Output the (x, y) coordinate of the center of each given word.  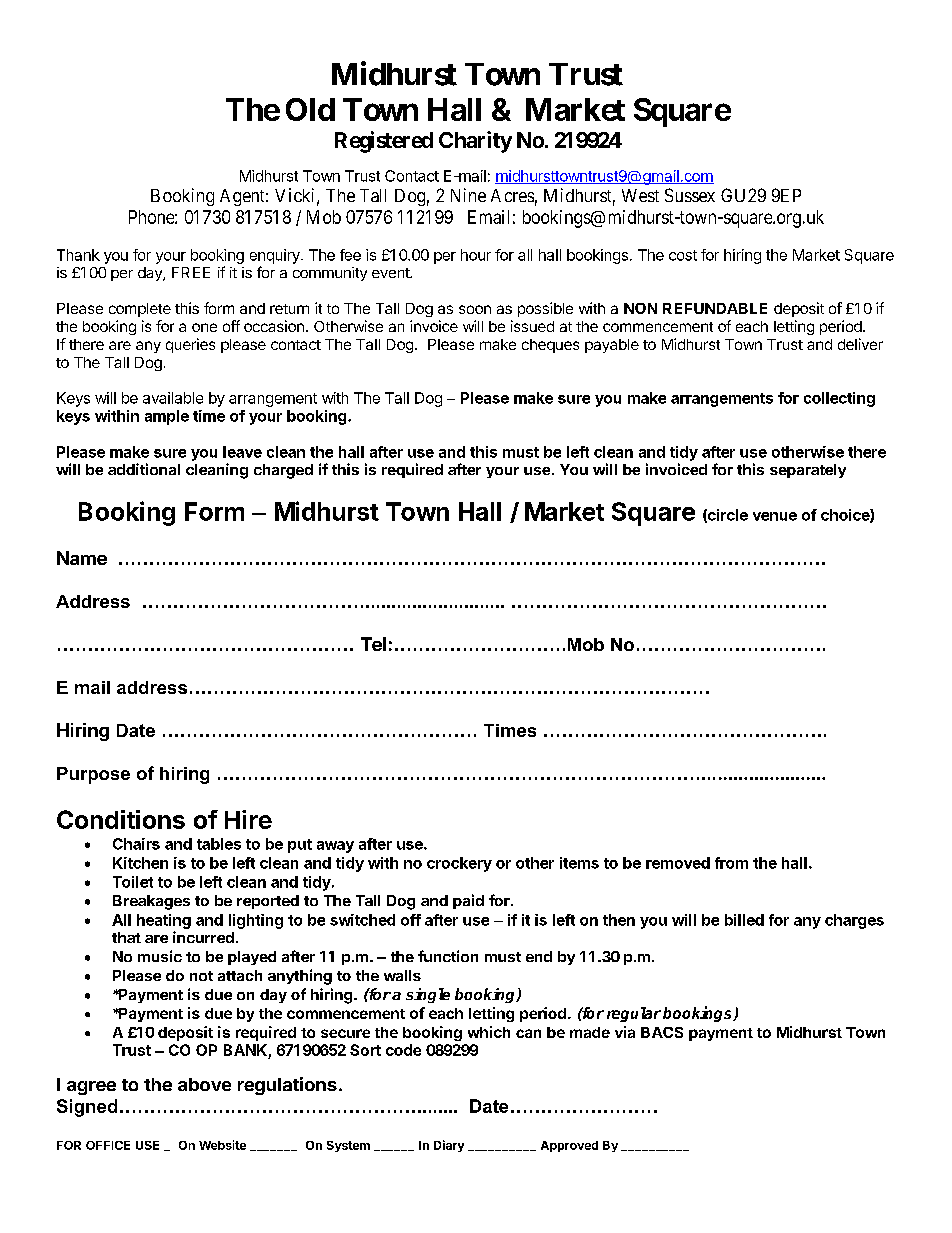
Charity (475, 142)
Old (310, 109)
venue (775, 516)
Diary (449, 1146)
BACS (662, 1032)
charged (283, 471)
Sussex (690, 195)
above (204, 1084)
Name (82, 558)
